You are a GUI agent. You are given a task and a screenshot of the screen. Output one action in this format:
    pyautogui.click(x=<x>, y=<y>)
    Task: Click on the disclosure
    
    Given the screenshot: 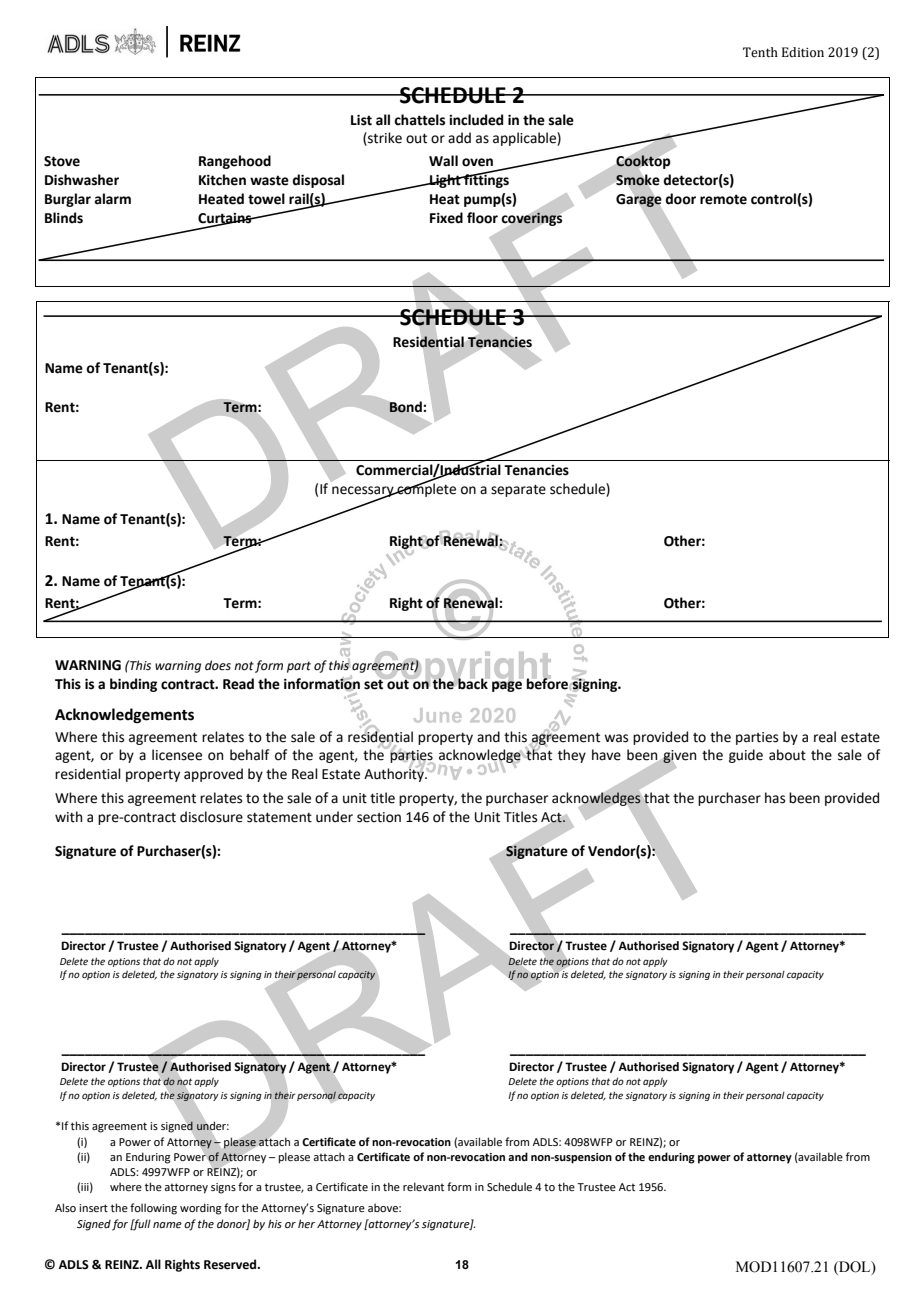 What is the action you would take?
    pyautogui.click(x=211, y=817)
